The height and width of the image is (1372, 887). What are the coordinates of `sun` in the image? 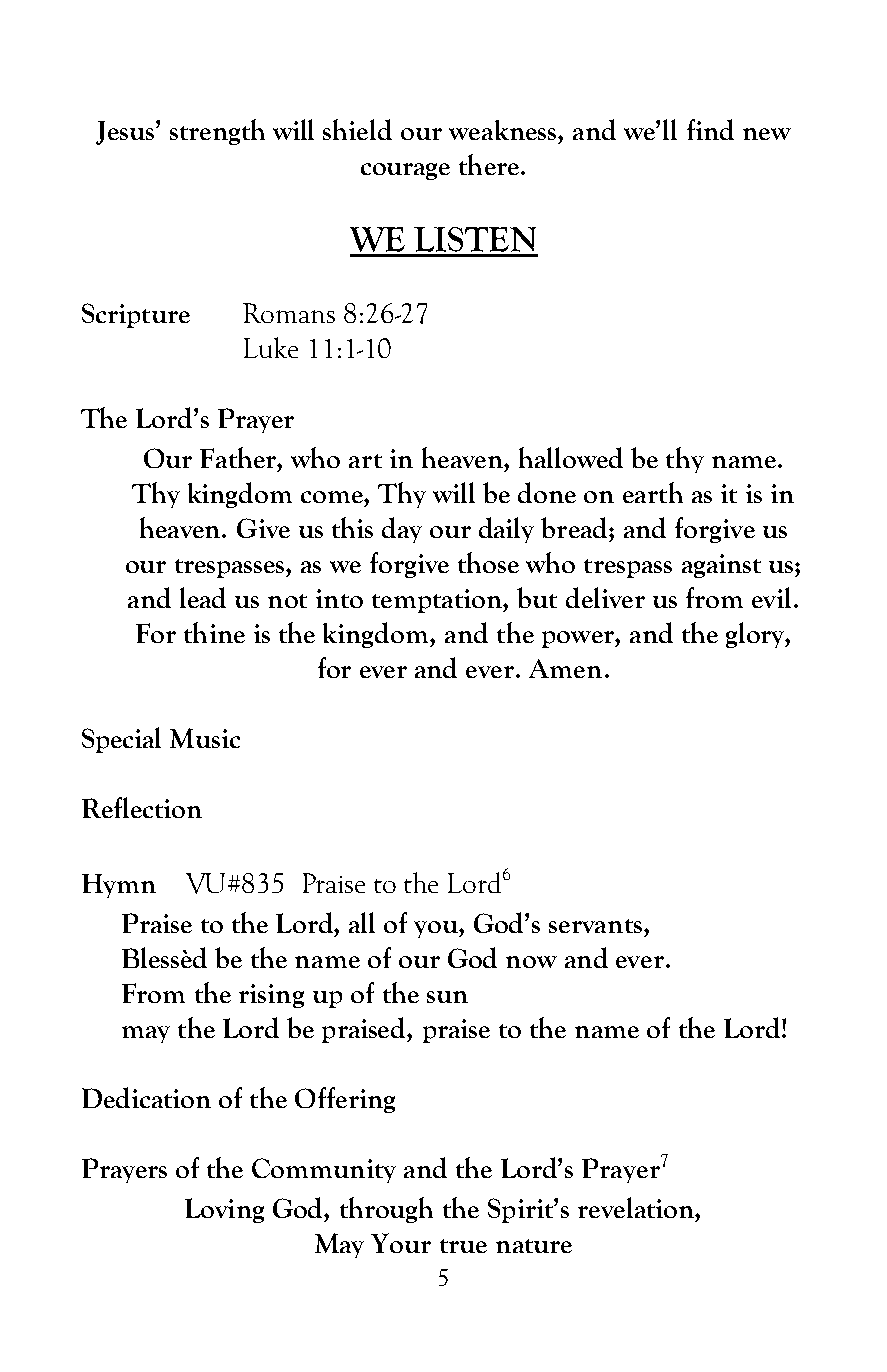 It's located at (447, 997).
